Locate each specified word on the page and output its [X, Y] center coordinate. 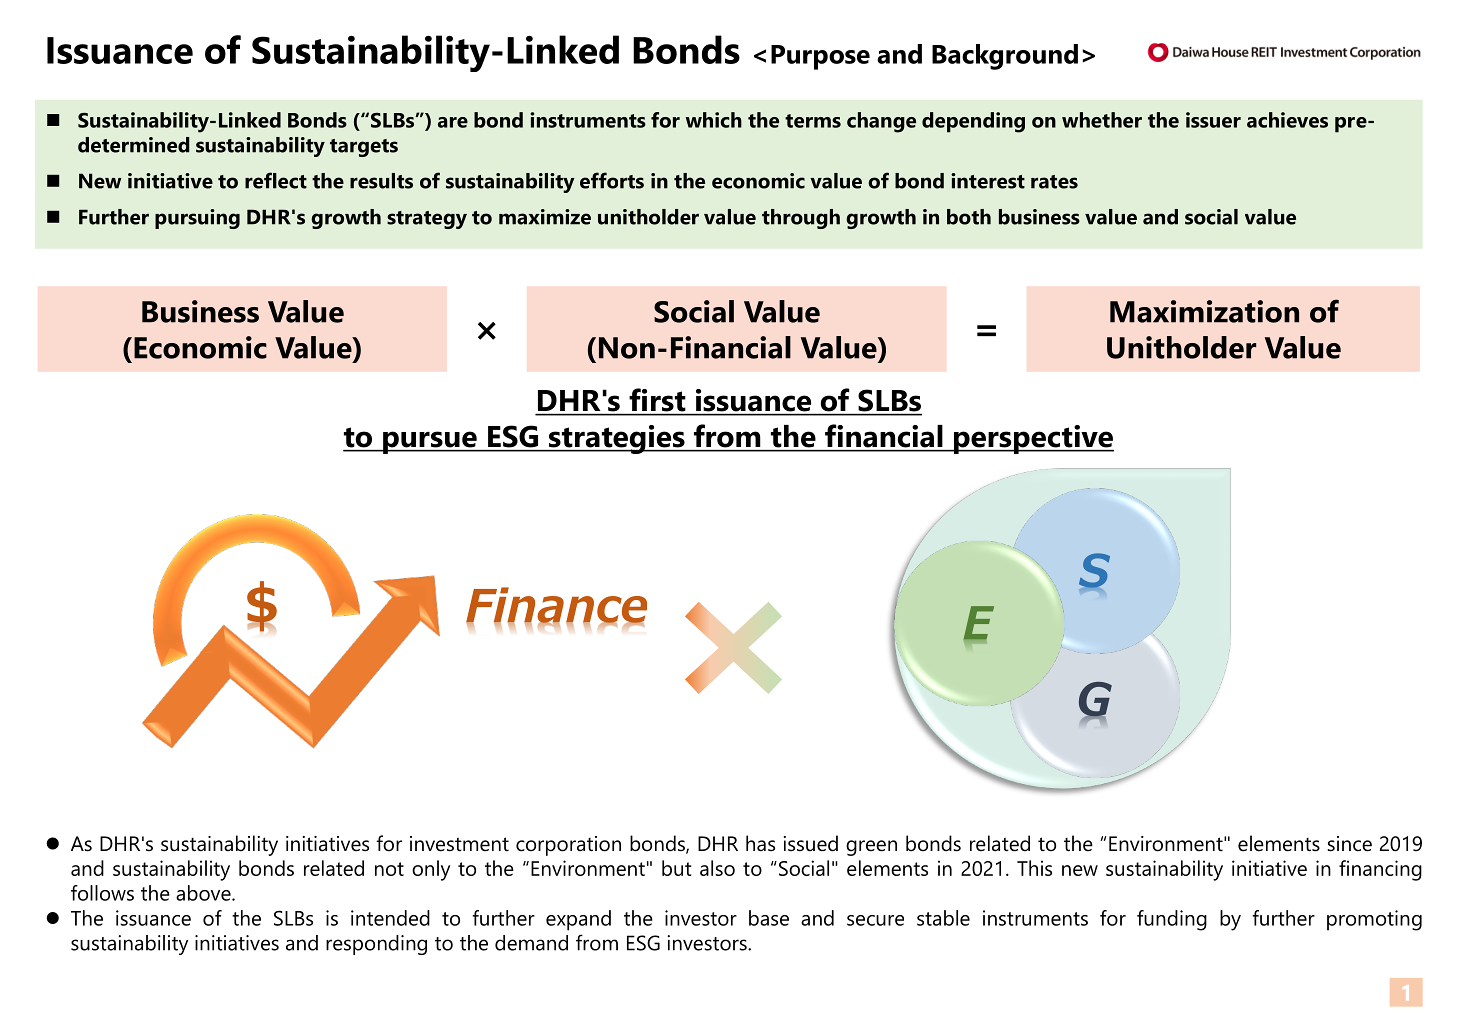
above [204, 893]
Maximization [1204, 311]
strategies [617, 439]
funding [1172, 920]
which [714, 120]
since [1349, 844]
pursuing [197, 219]
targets [364, 148]
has [760, 843]
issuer [1213, 120]
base [769, 918]
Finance [556, 606]
